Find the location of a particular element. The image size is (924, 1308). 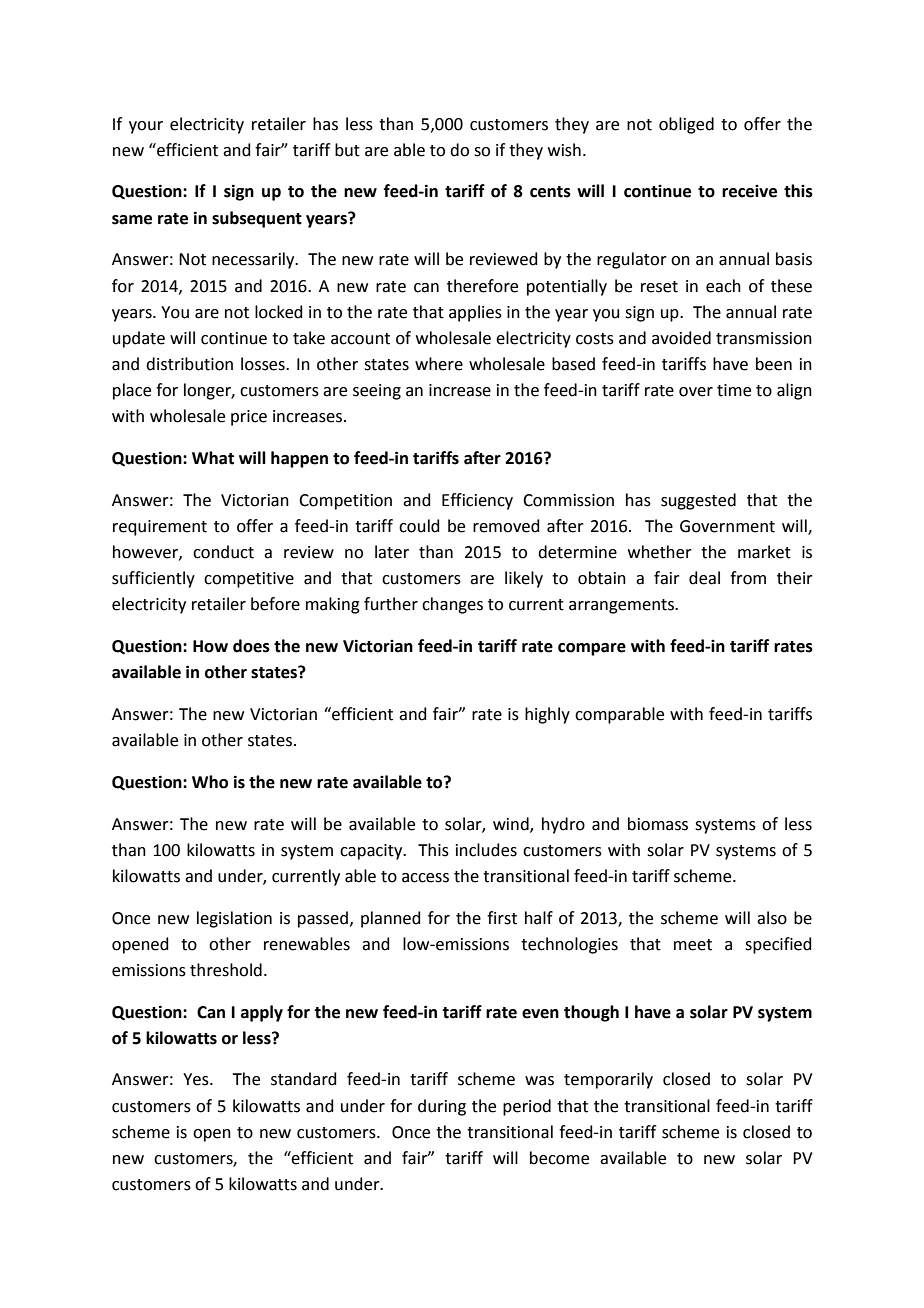

cents is located at coordinates (550, 192).
